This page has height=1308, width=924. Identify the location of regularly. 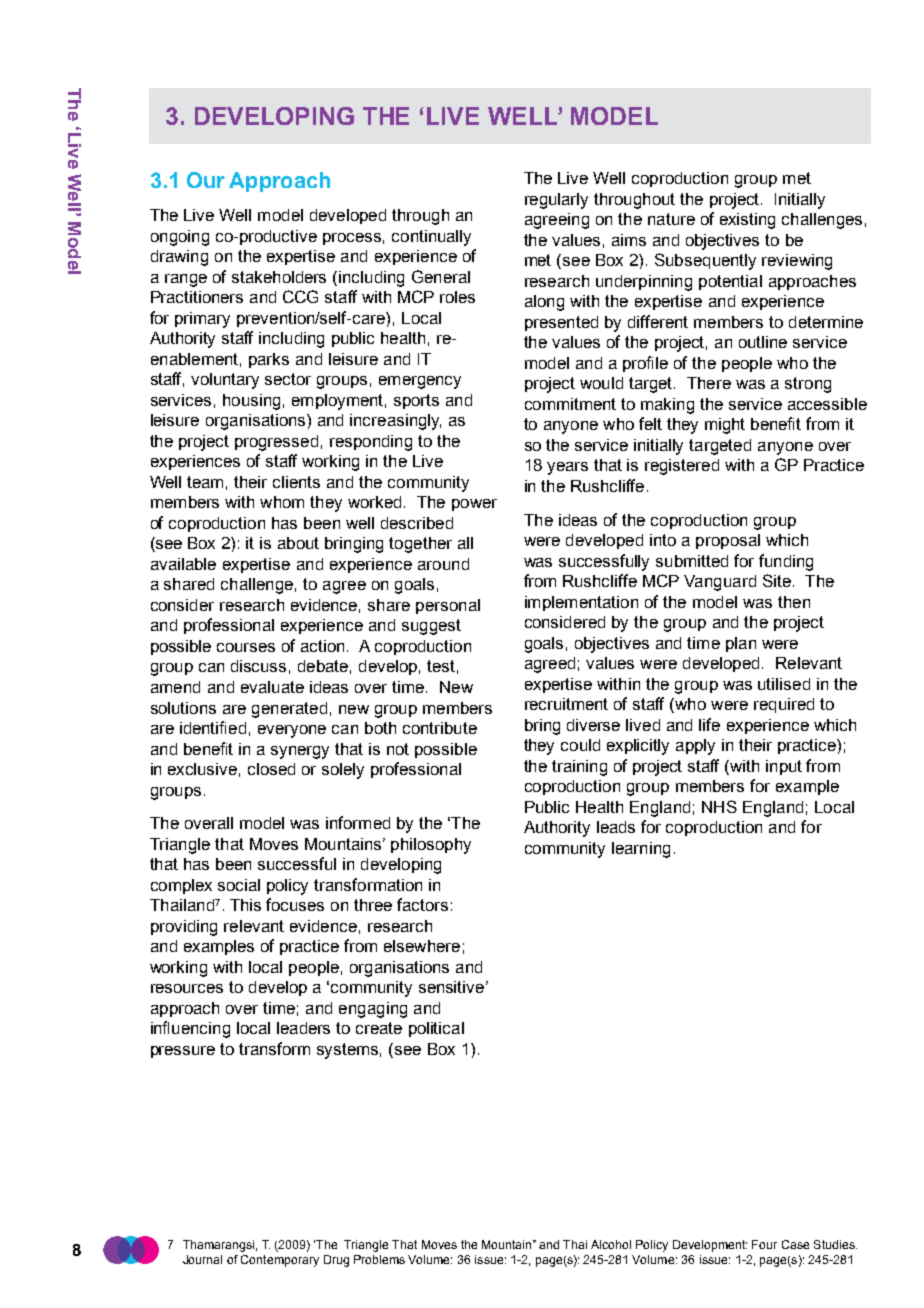
(556, 201).
